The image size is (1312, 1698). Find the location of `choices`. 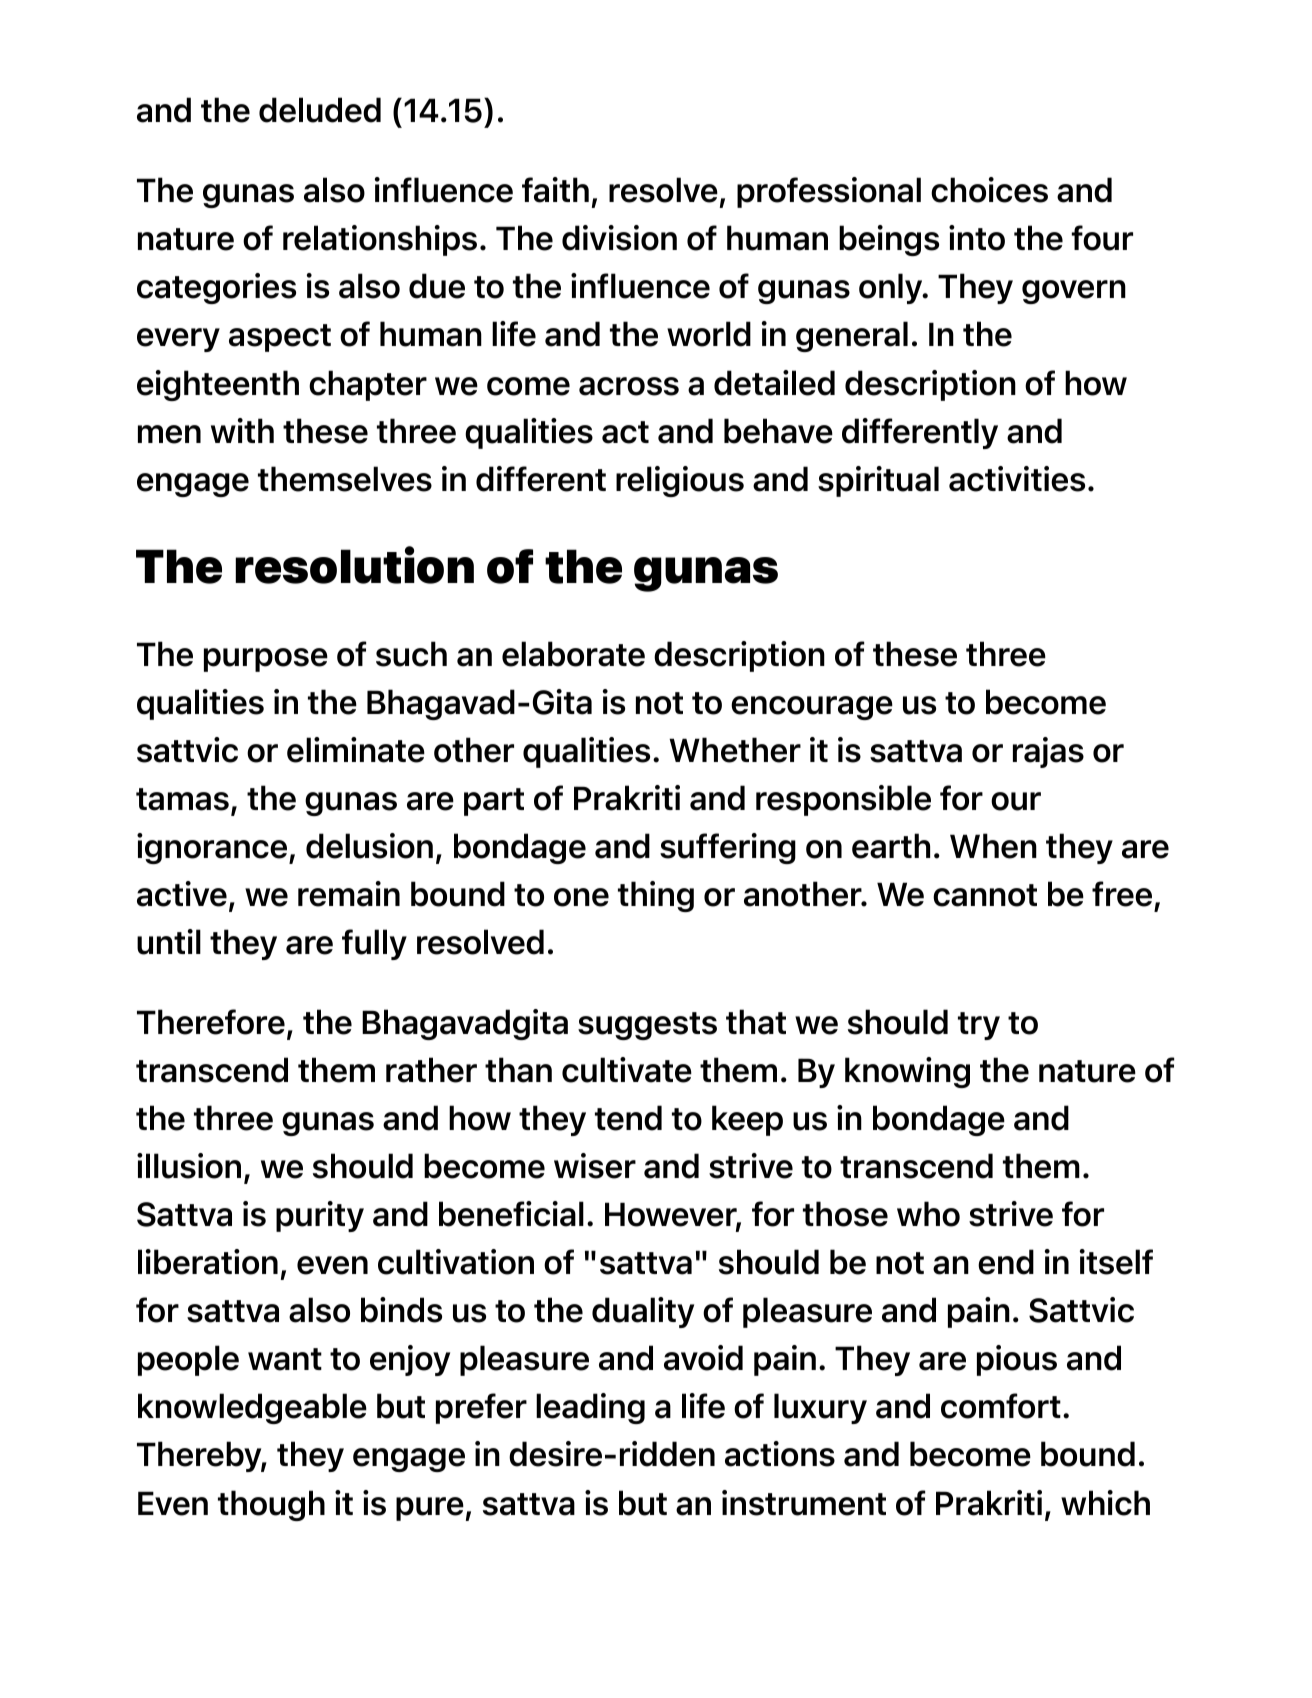

choices is located at coordinates (989, 190).
